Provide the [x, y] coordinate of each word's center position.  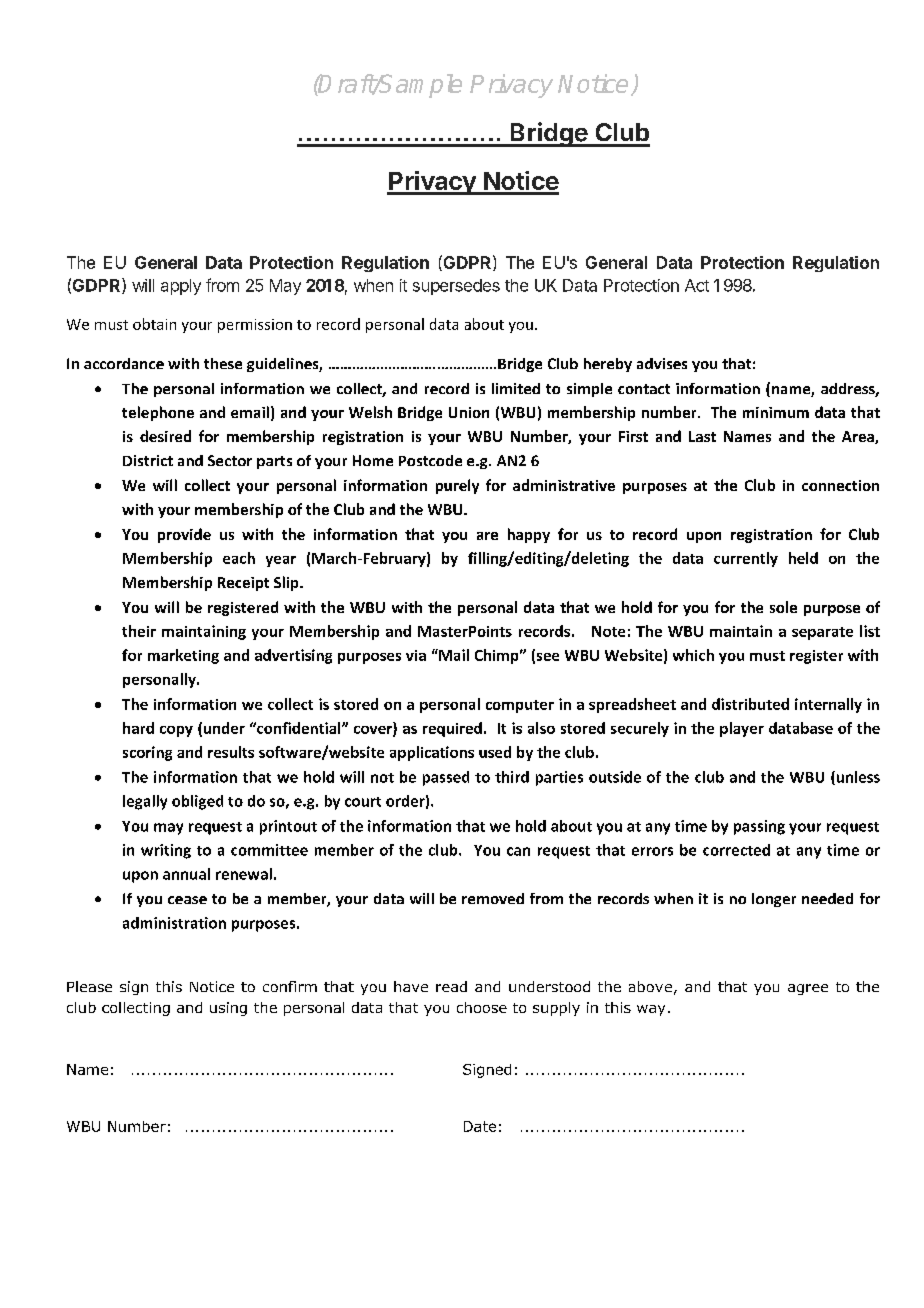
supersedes [456, 287]
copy [176, 731]
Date [480, 1126]
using [228, 1009]
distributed [750, 704]
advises [662, 363]
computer [520, 706]
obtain [154, 324]
